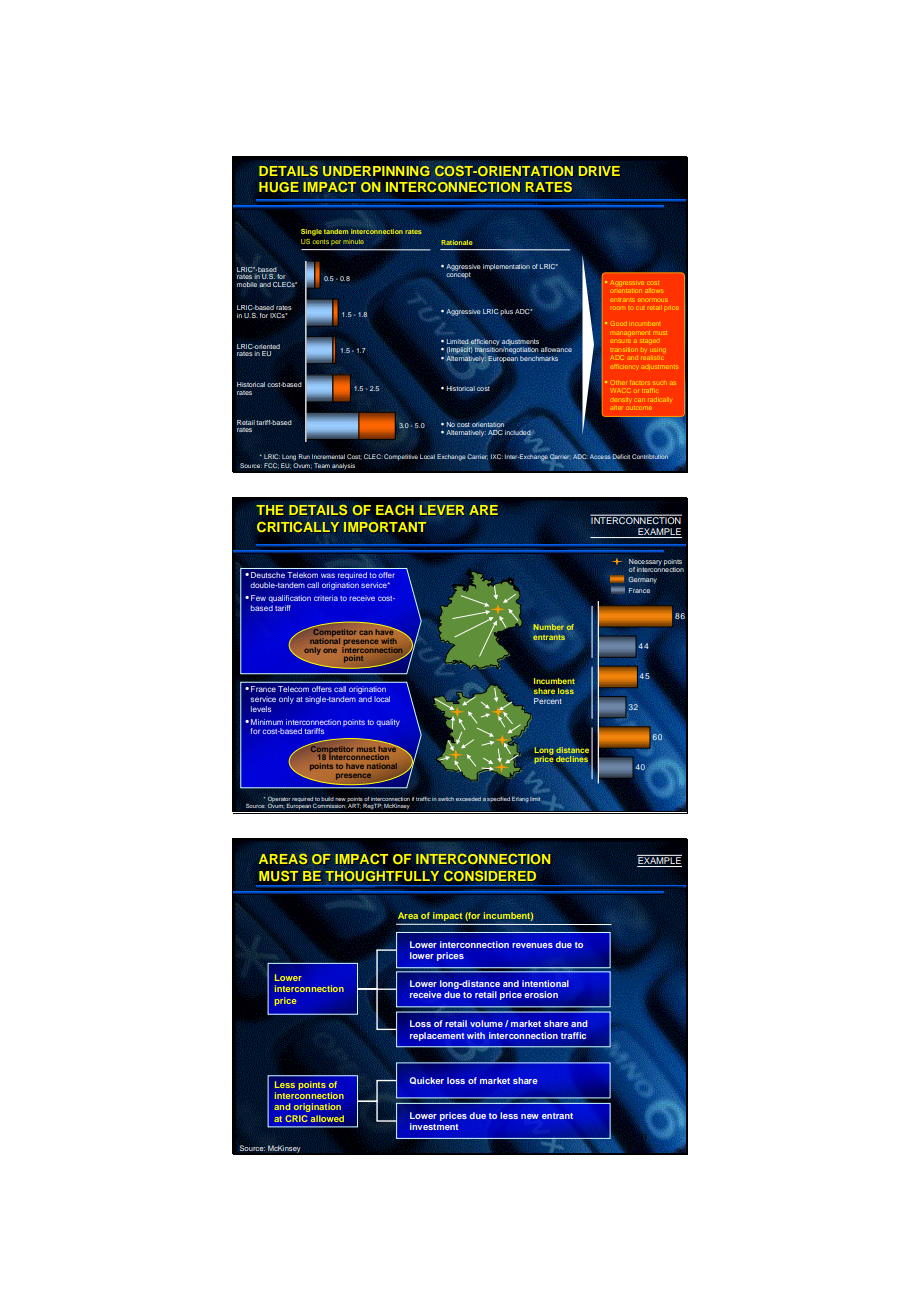 This screenshot has width=924, height=1308. I want to click on quality, so click(388, 723).
